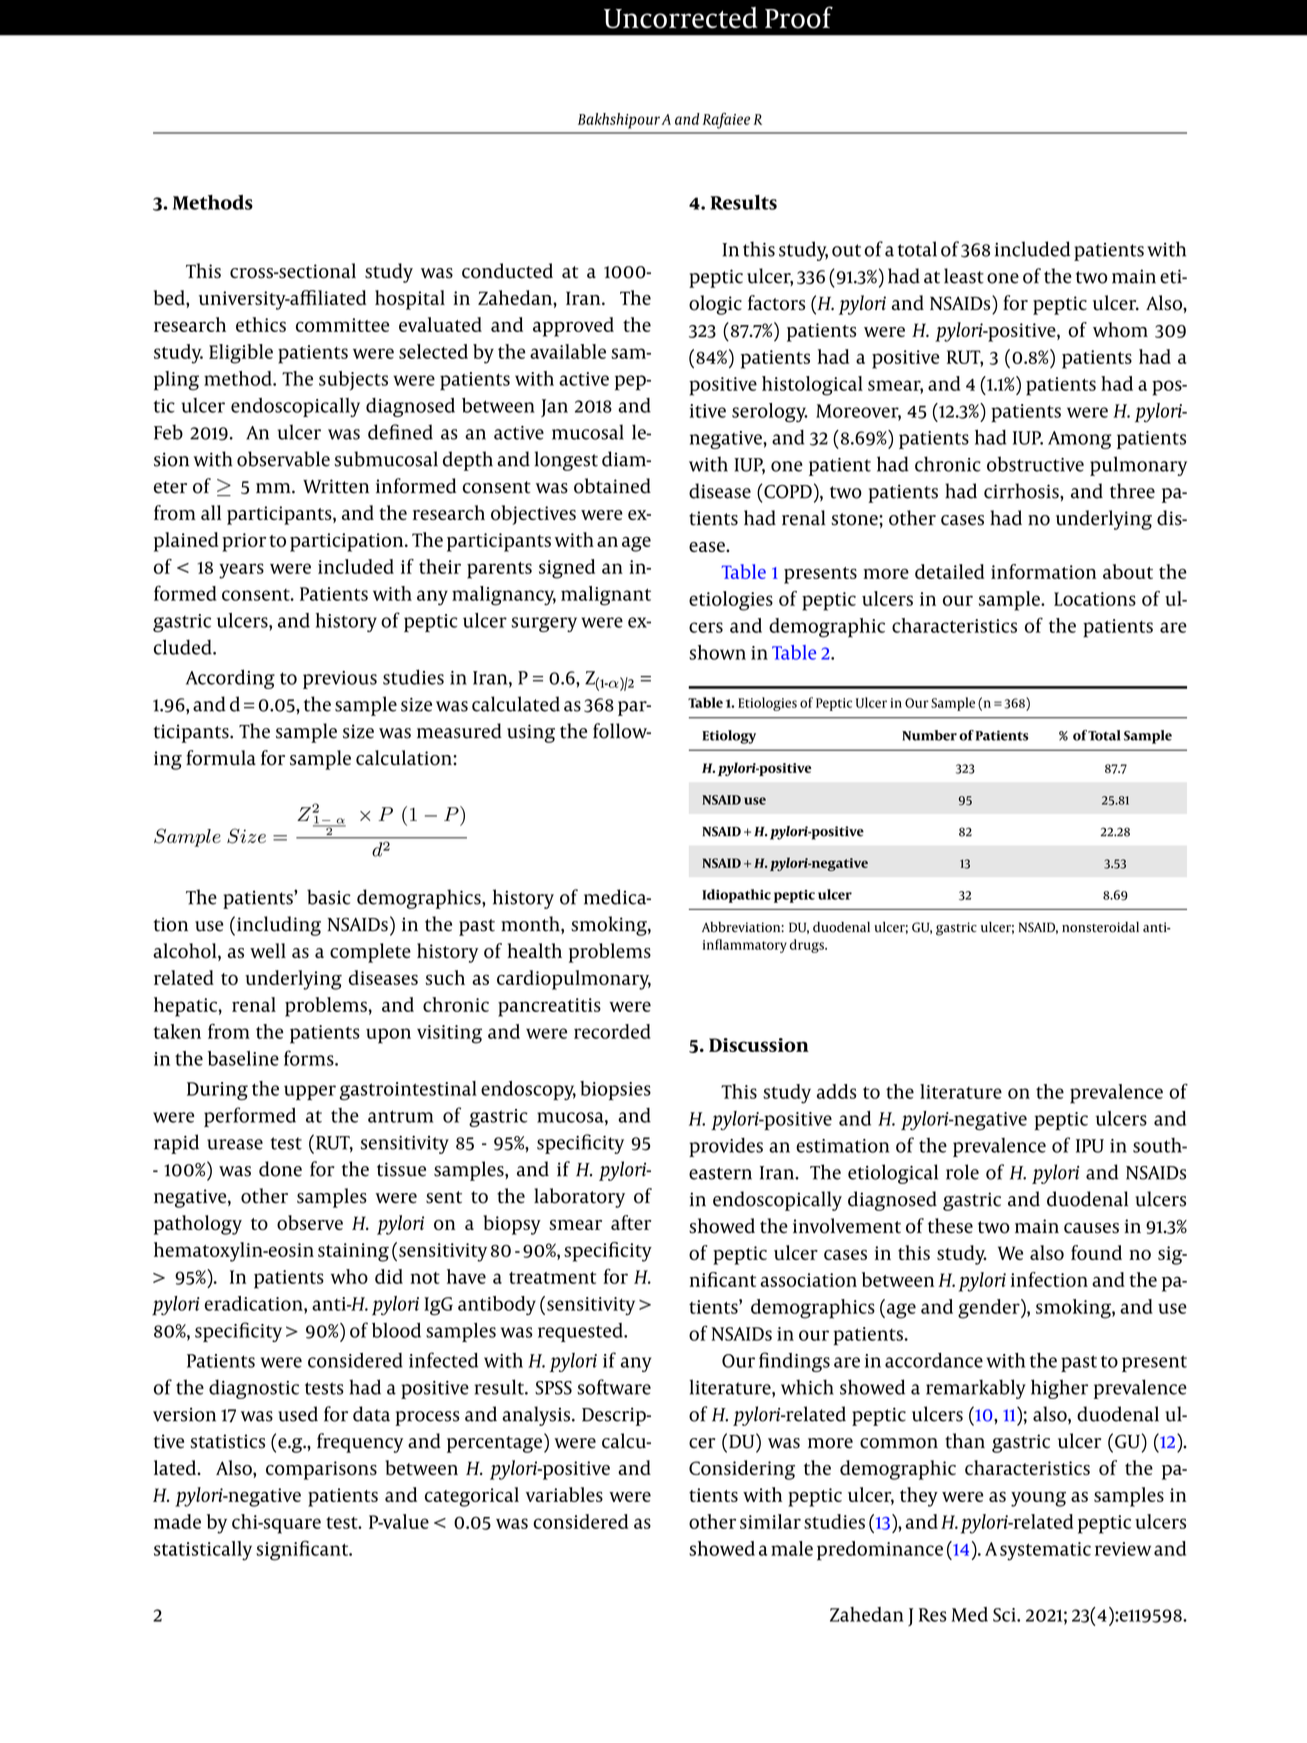  I want to click on variables, so click(564, 1494).
